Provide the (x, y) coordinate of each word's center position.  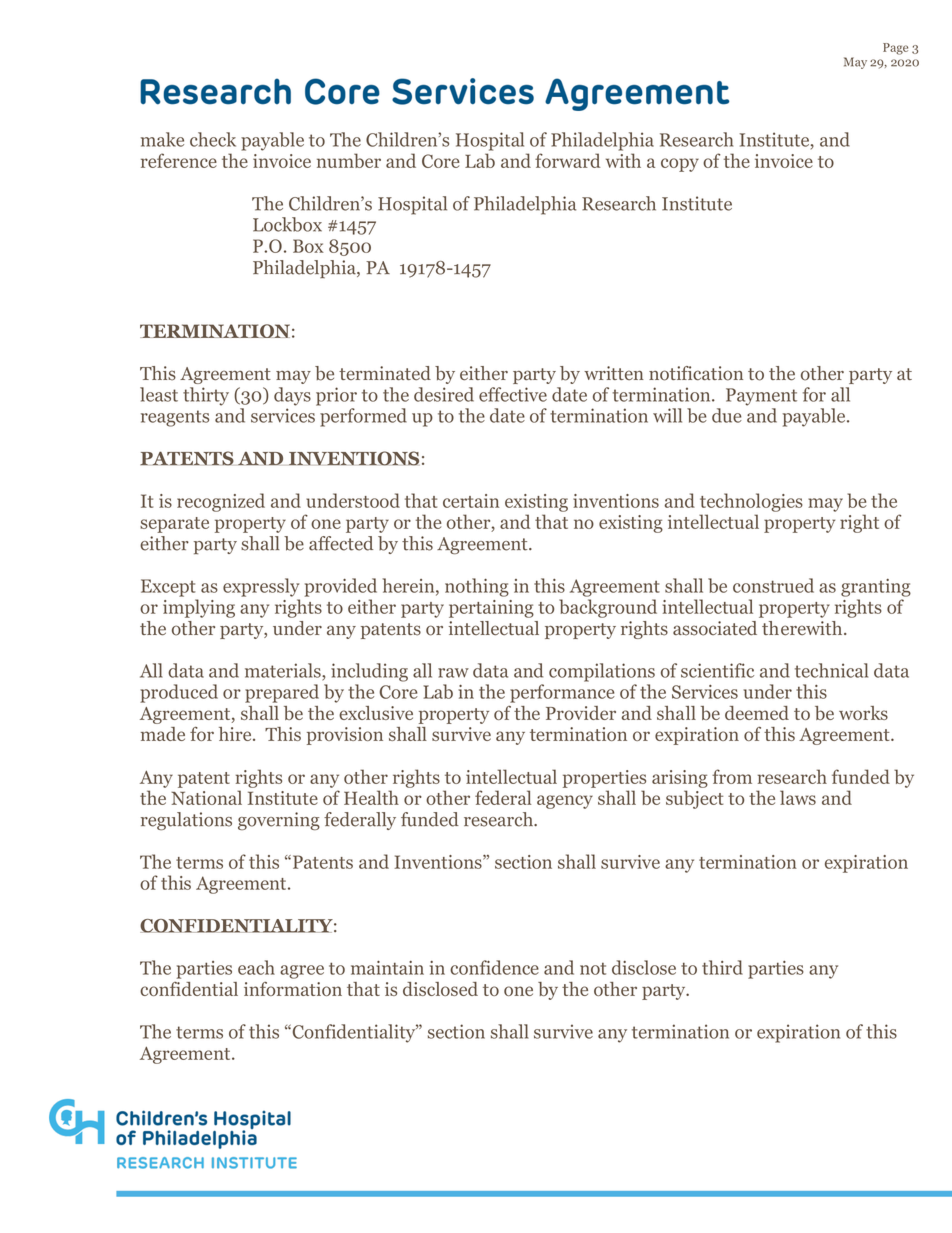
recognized (221, 502)
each (256, 967)
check (213, 139)
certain (471, 501)
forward (567, 160)
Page (895, 49)
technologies (751, 502)
